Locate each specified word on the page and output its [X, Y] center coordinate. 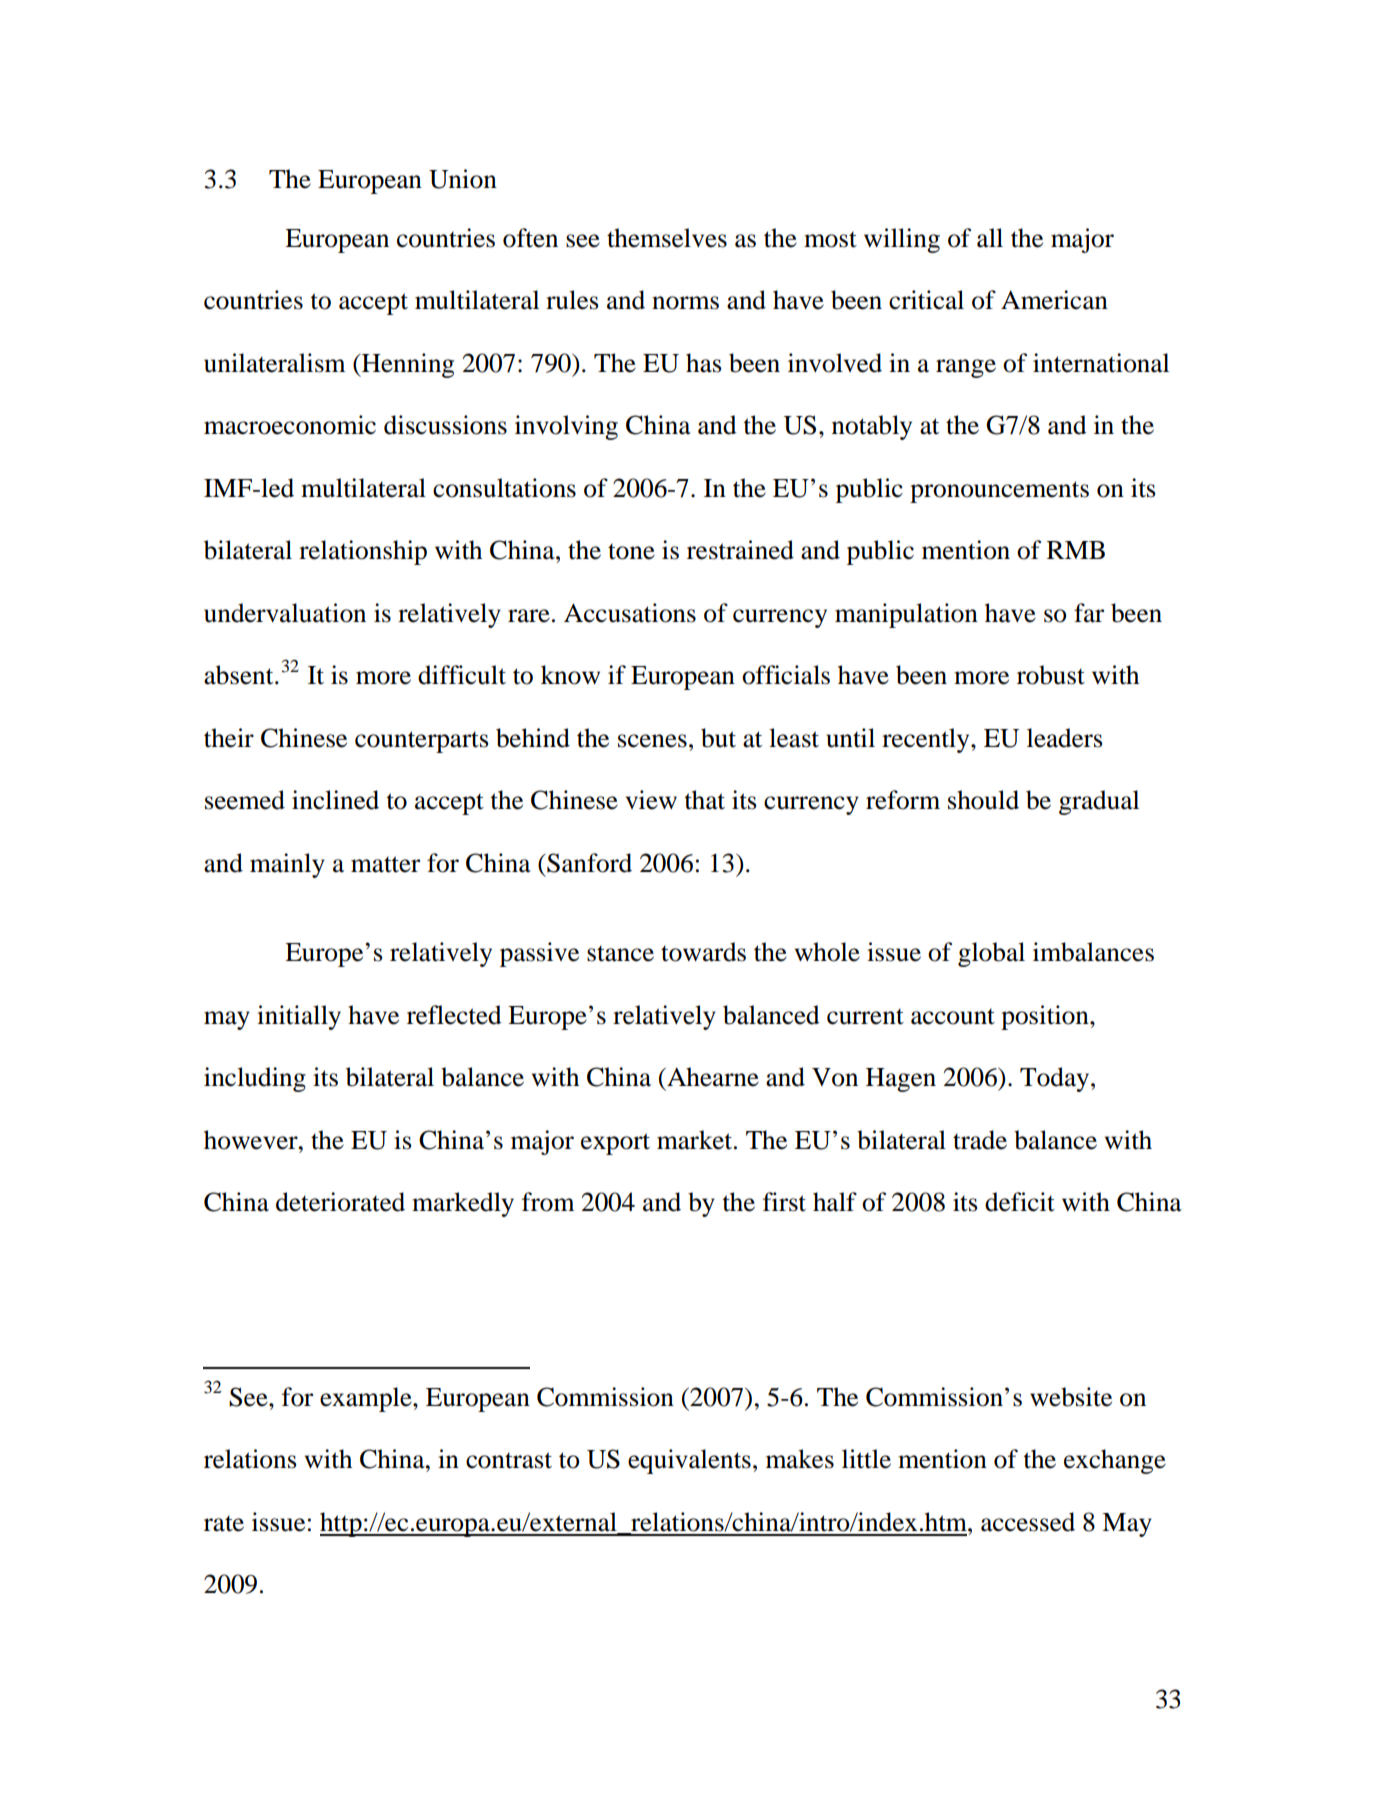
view [651, 800]
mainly [287, 865]
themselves [667, 238]
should [983, 800]
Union [463, 179]
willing [902, 240]
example [367, 1399]
